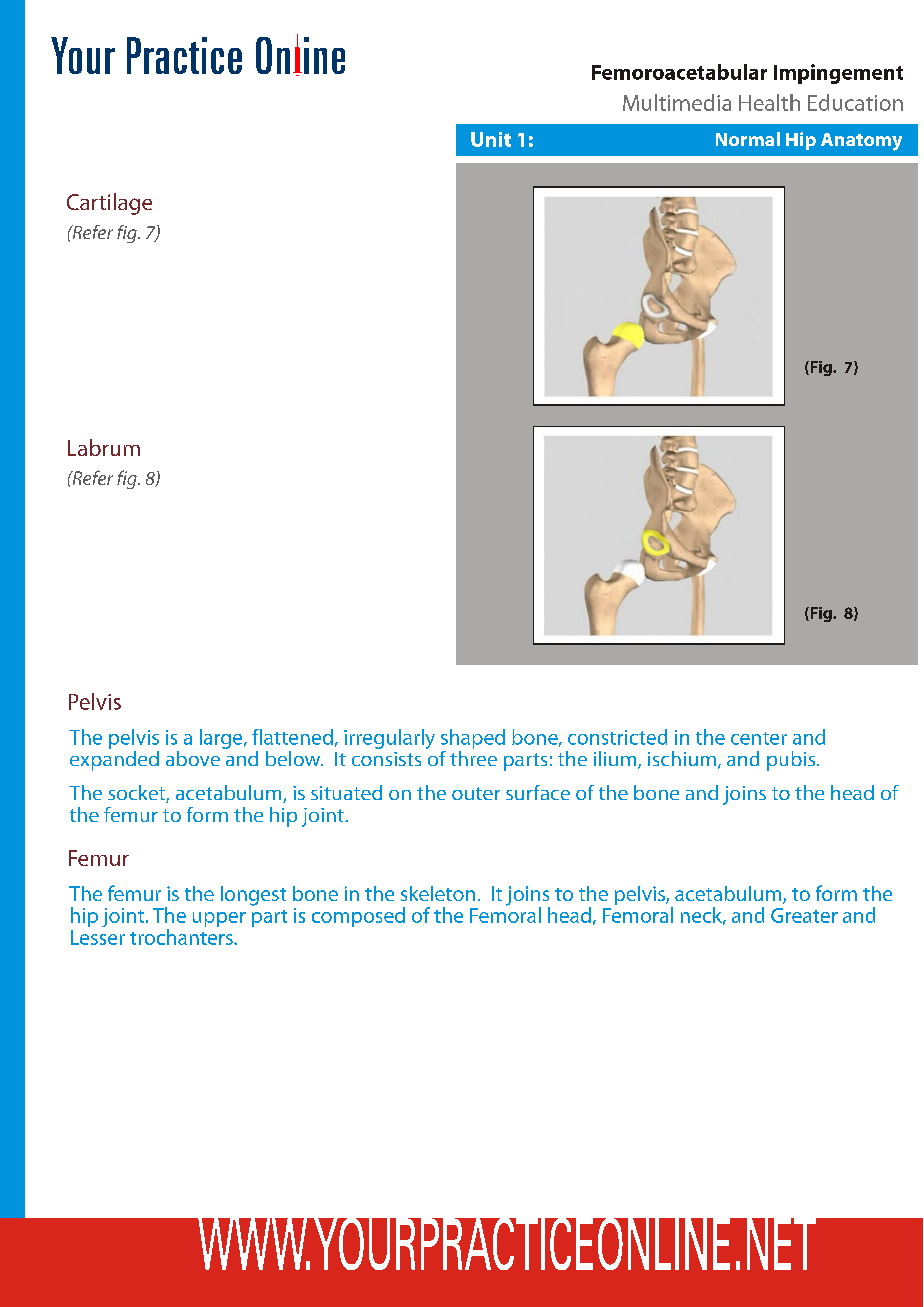 The width and height of the screenshot is (924, 1307). What do you see at coordinates (473, 739) in the screenshot?
I see `shaped` at bounding box center [473, 739].
